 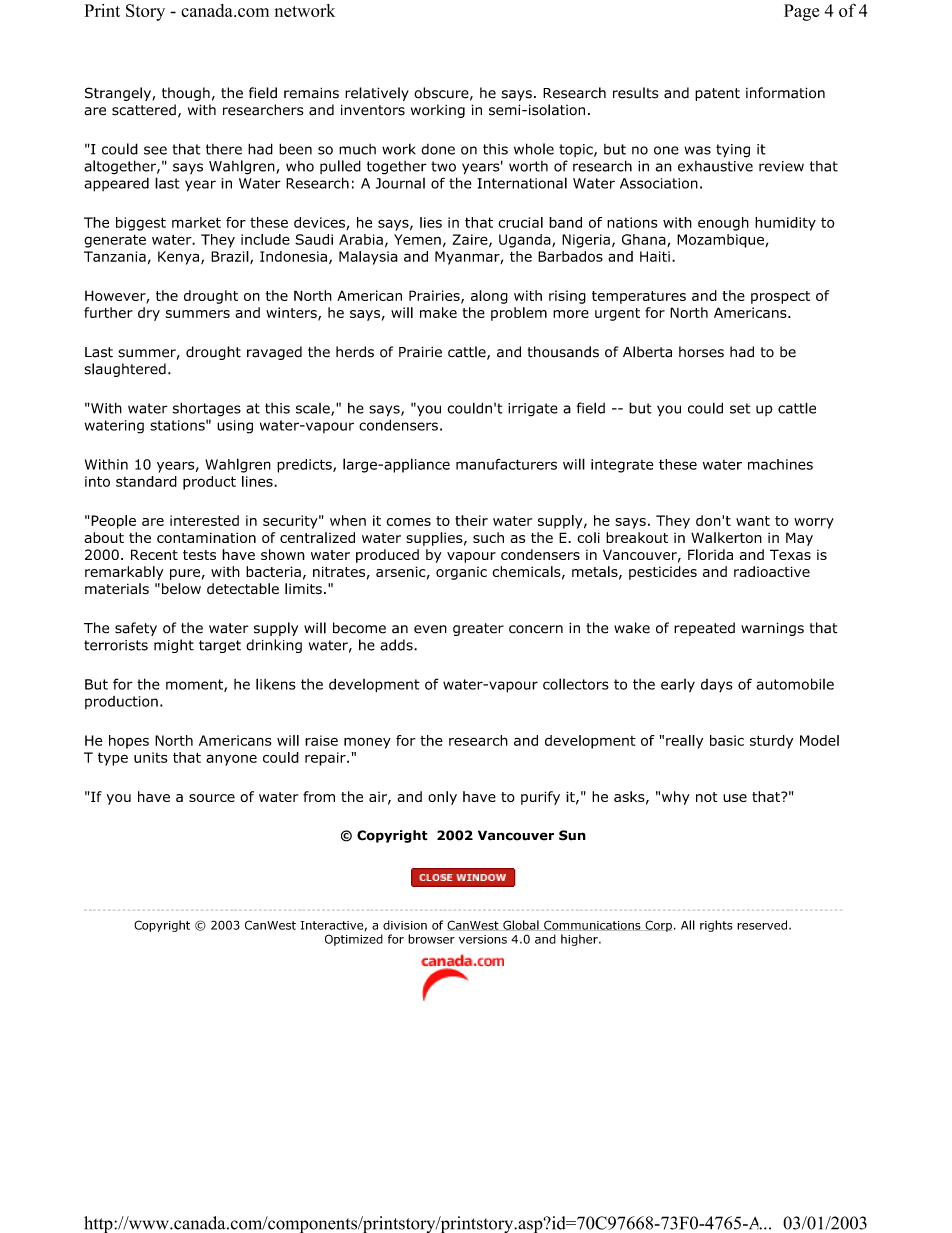 What do you see at coordinates (207, 409) in the screenshot?
I see `shortages` at bounding box center [207, 409].
